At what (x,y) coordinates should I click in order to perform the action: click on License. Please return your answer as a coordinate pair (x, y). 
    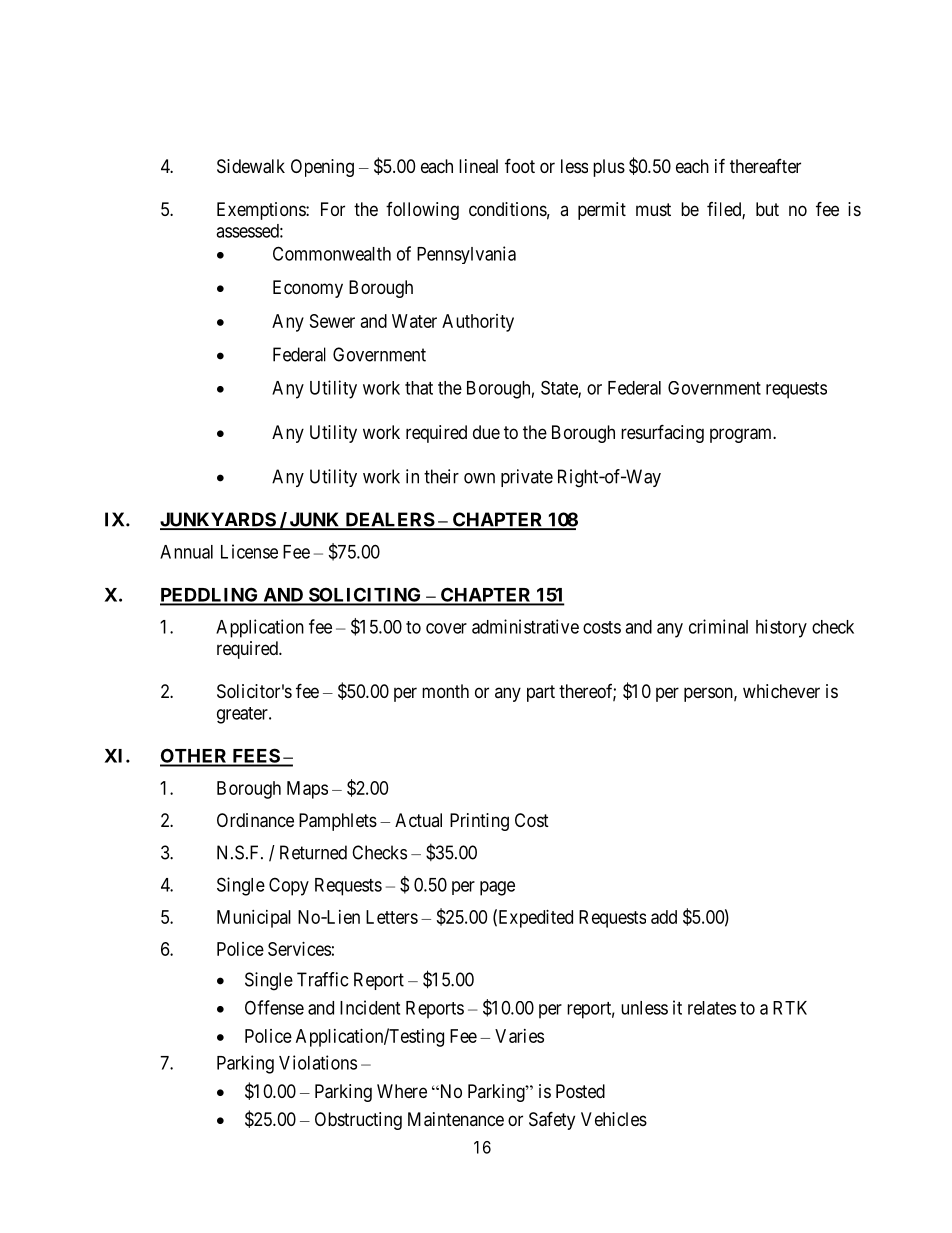
    Looking at the image, I should click on (249, 551).
